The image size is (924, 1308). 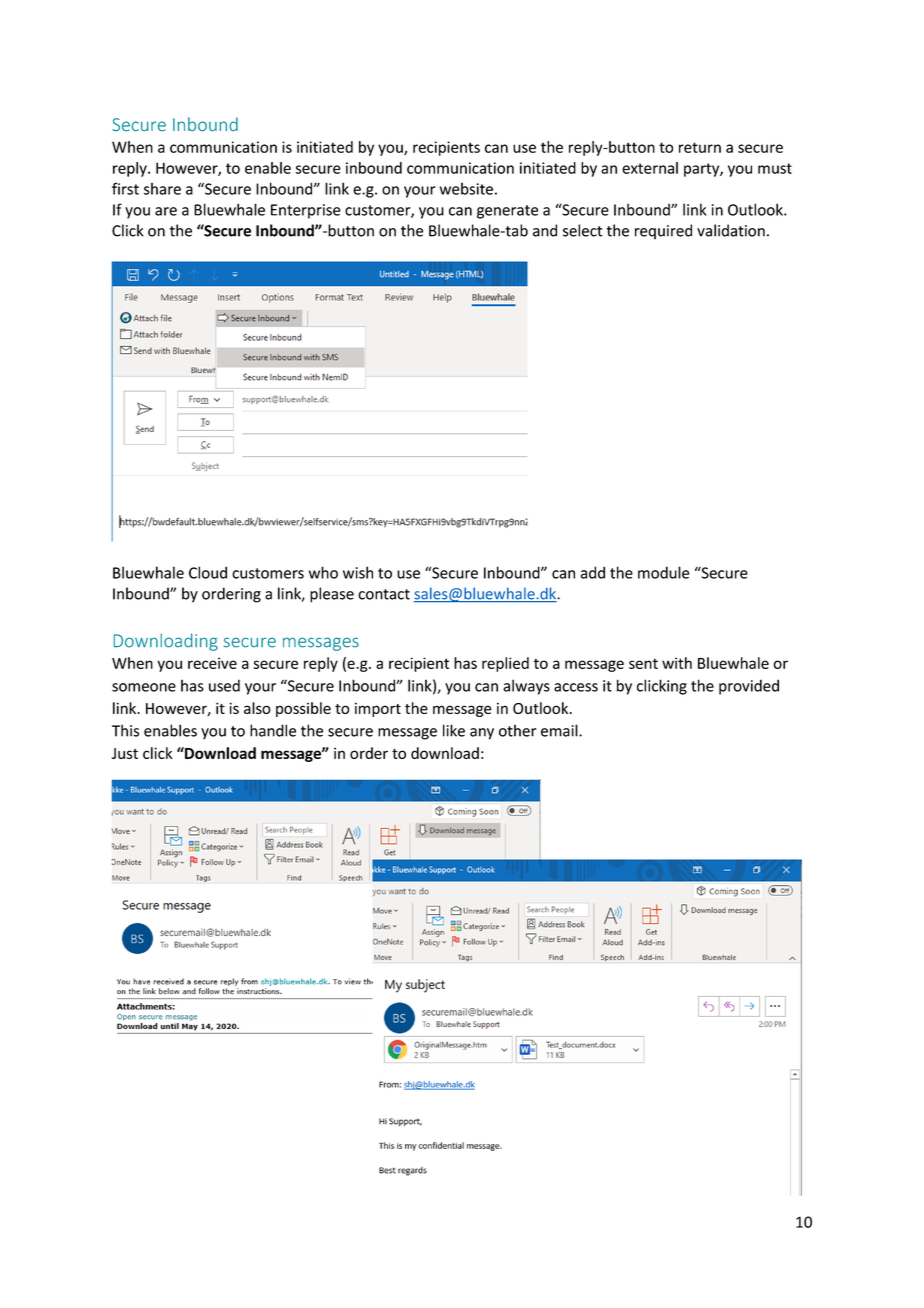 What do you see at coordinates (273, 730) in the screenshot?
I see `handle` at bounding box center [273, 730].
